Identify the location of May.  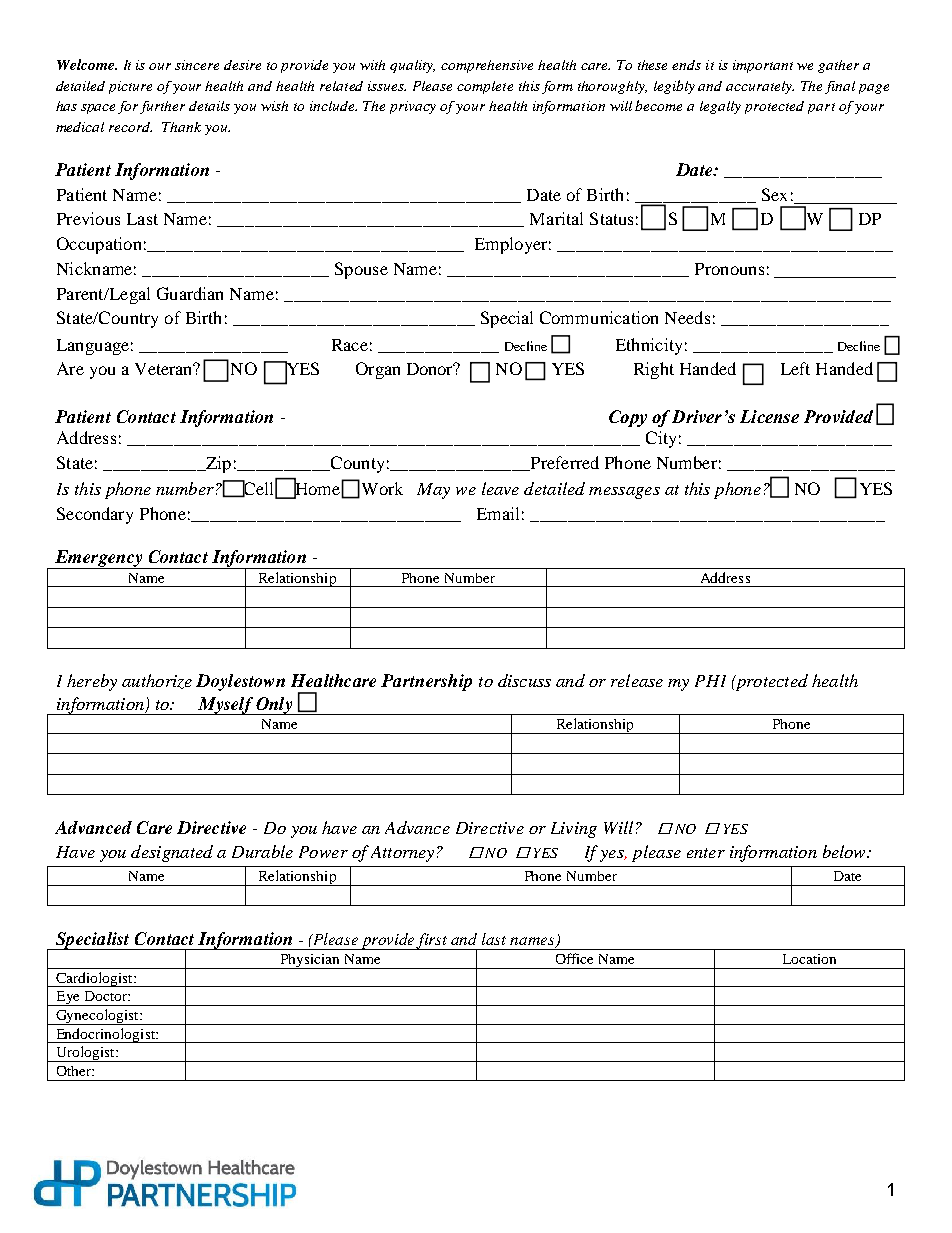
(433, 491).
